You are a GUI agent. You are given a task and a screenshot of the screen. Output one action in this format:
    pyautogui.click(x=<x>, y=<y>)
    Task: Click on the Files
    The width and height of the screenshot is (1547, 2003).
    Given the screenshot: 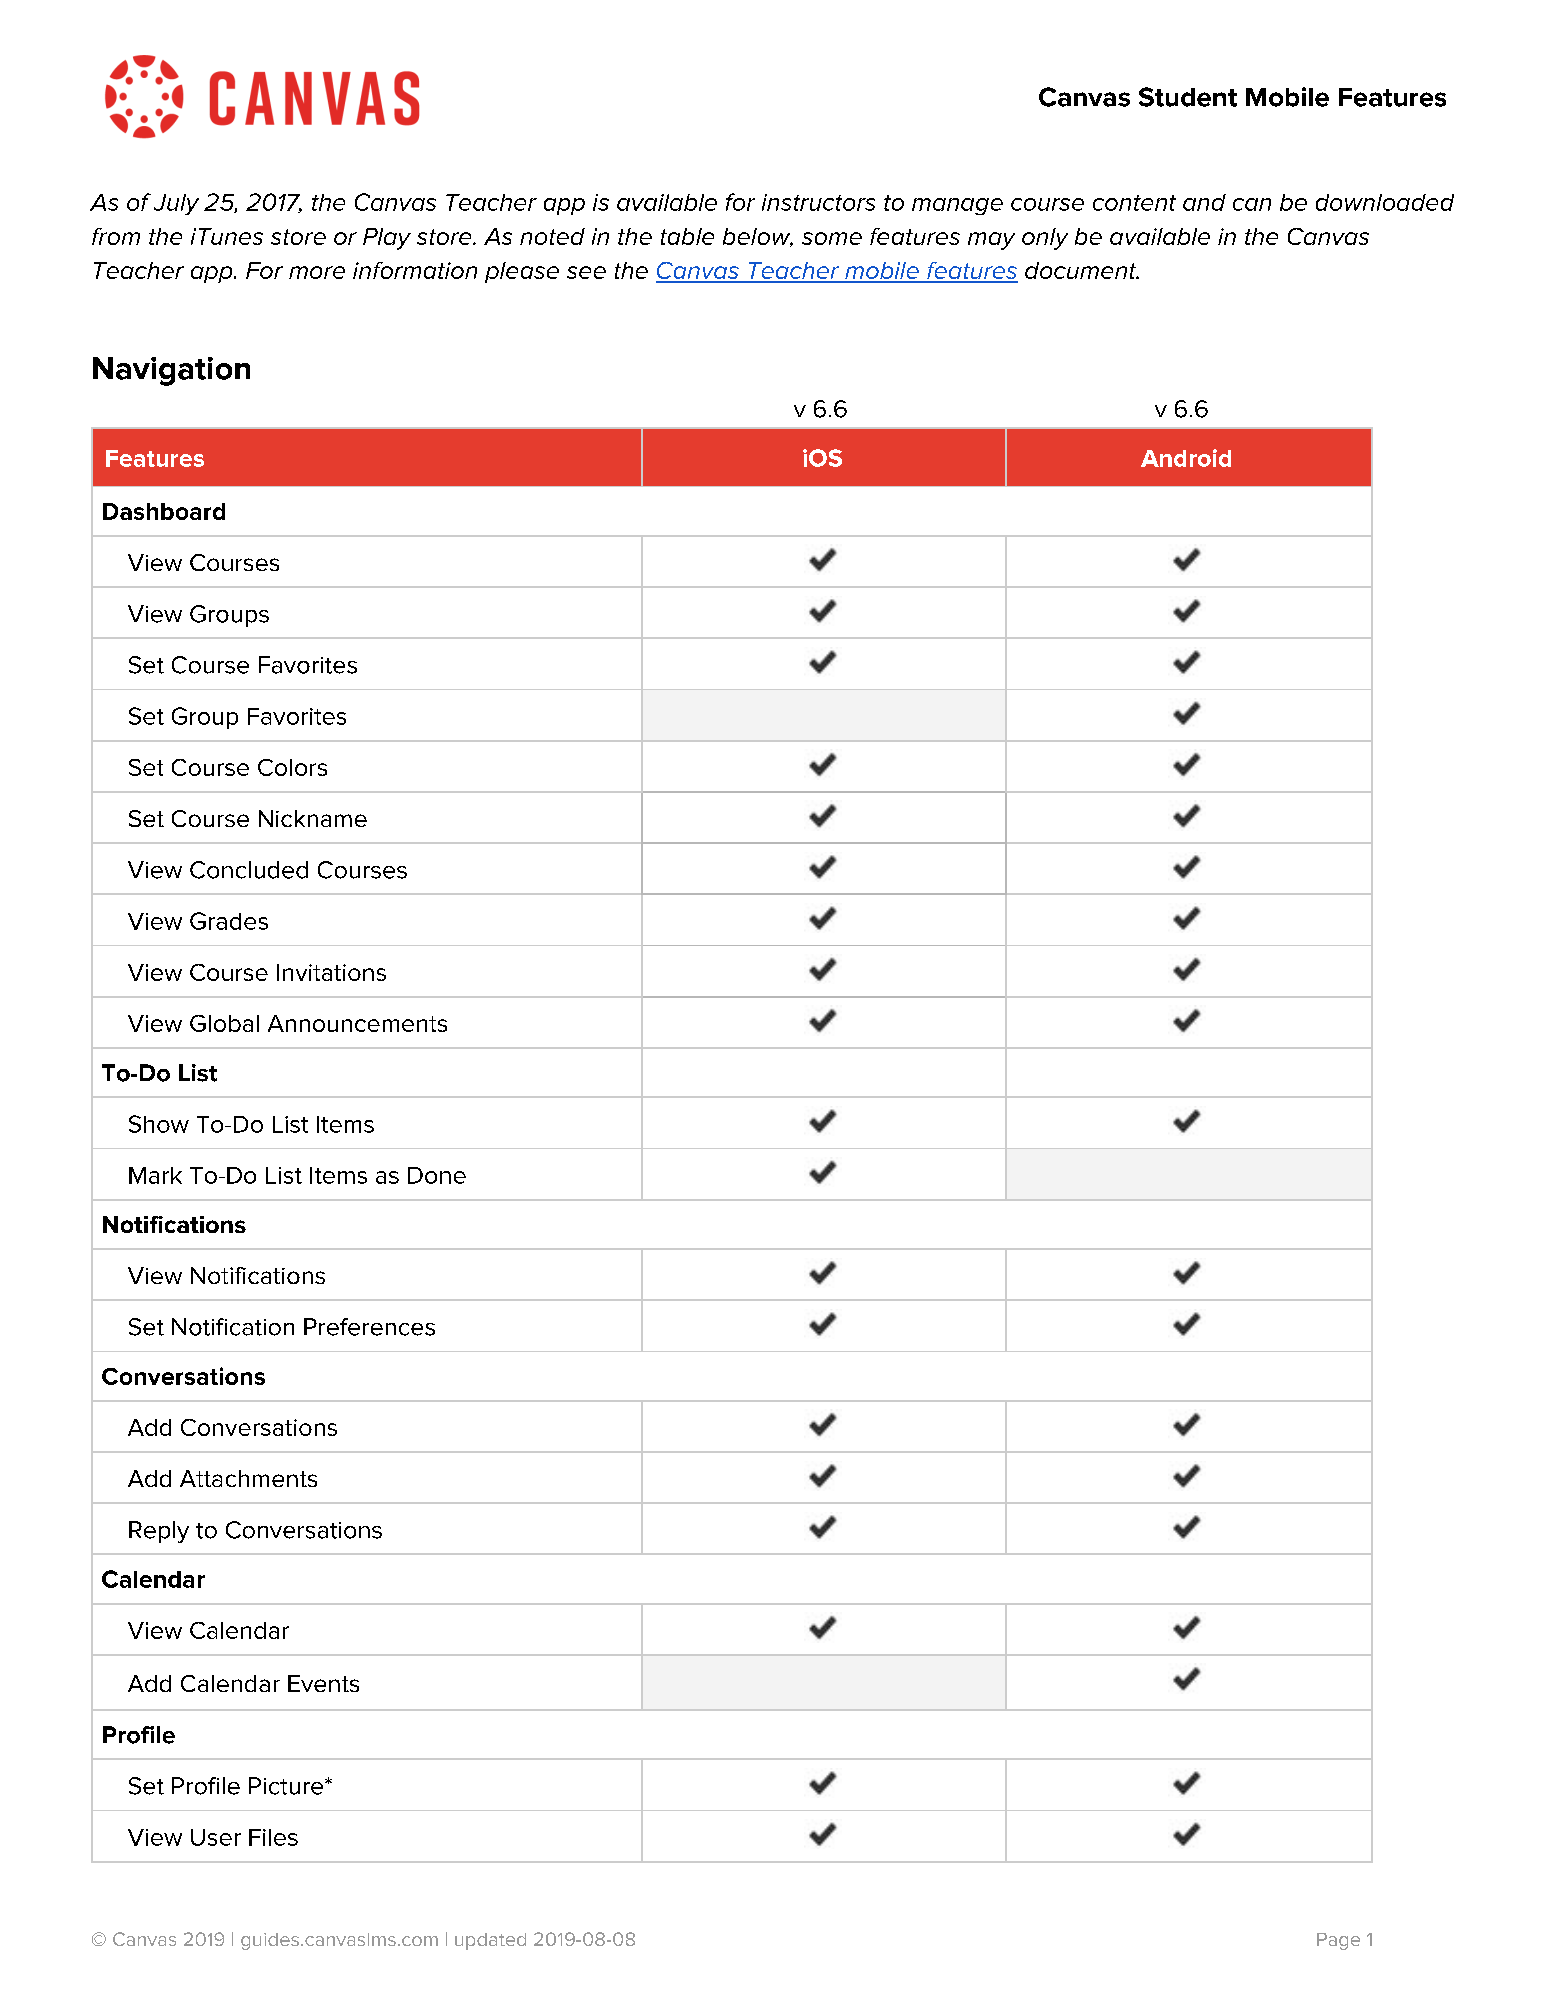 What is the action you would take?
    pyautogui.click(x=273, y=1837)
